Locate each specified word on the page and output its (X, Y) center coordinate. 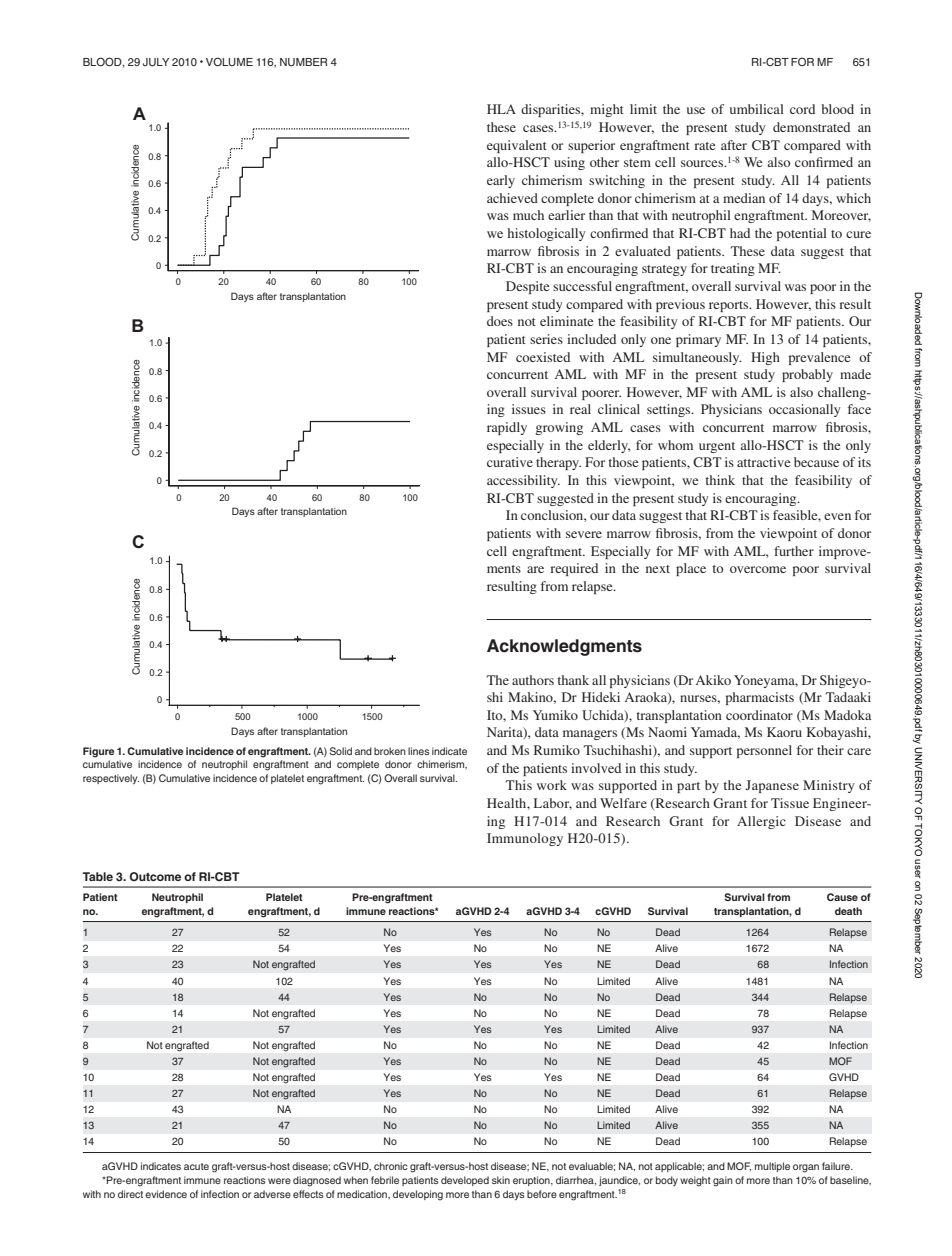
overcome (758, 569)
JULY (156, 62)
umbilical (757, 109)
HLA (501, 109)
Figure (98, 752)
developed (465, 1181)
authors (533, 680)
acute (196, 1166)
